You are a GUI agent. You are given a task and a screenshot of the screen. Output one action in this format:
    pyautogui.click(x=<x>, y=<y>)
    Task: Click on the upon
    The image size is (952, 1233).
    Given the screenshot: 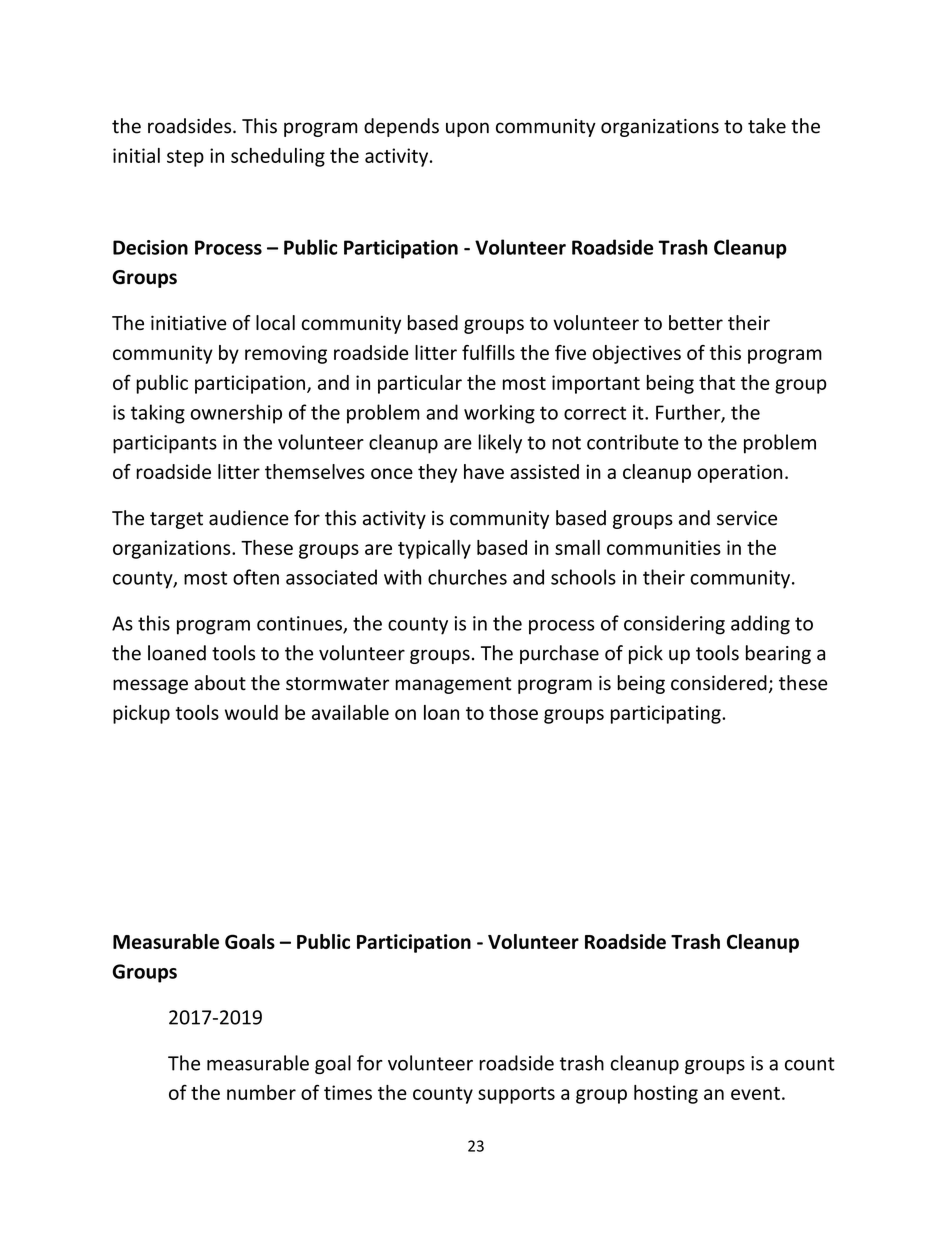 What is the action you would take?
    pyautogui.click(x=467, y=129)
